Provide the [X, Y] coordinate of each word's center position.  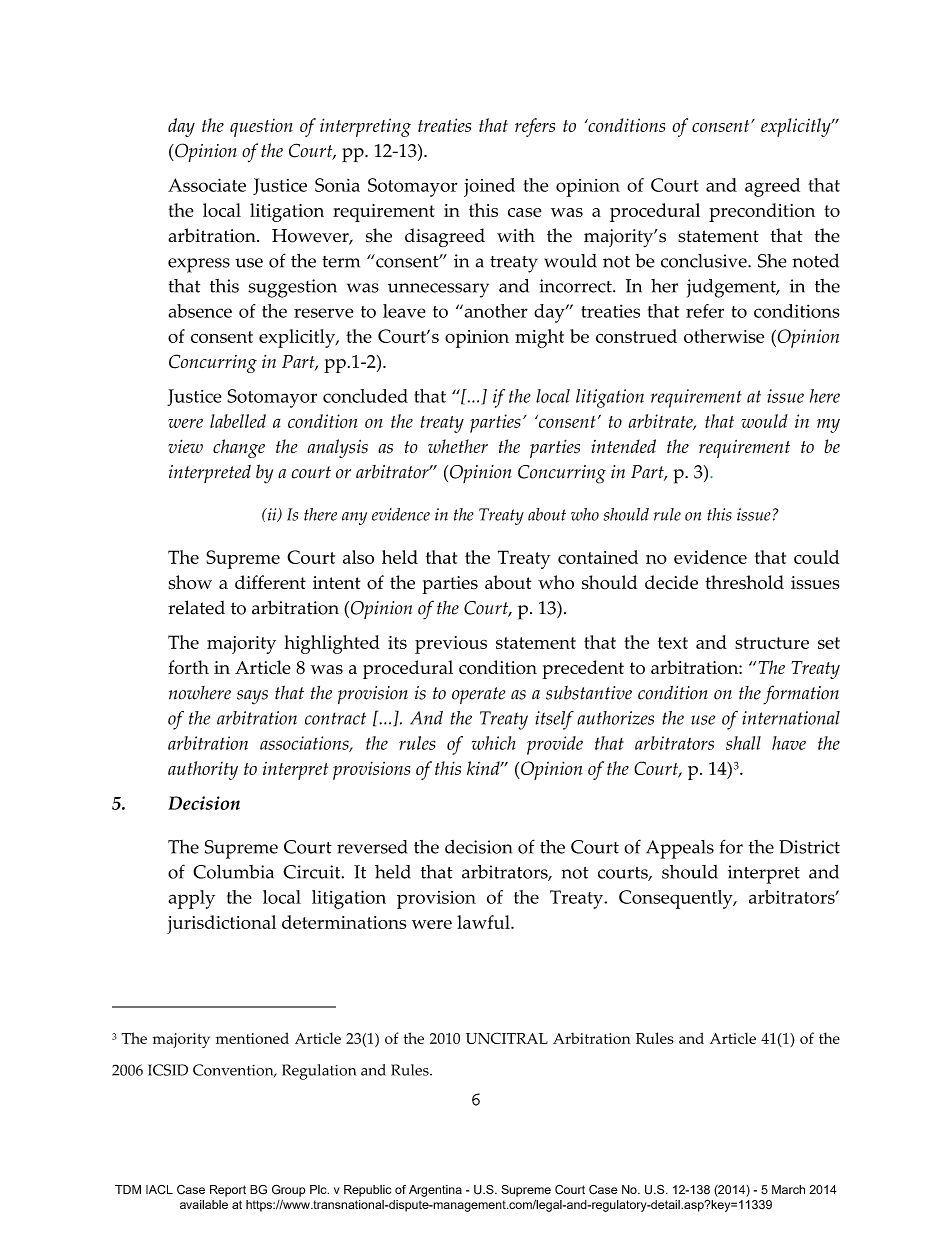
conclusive [705, 261]
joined [489, 187]
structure [772, 643]
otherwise [724, 336]
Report [228, 1191]
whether [458, 446]
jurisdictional [221, 924]
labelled [238, 421]
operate [479, 695]
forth [188, 667]
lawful [484, 922]
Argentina [435, 1191]
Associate [207, 185]
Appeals [680, 849]
